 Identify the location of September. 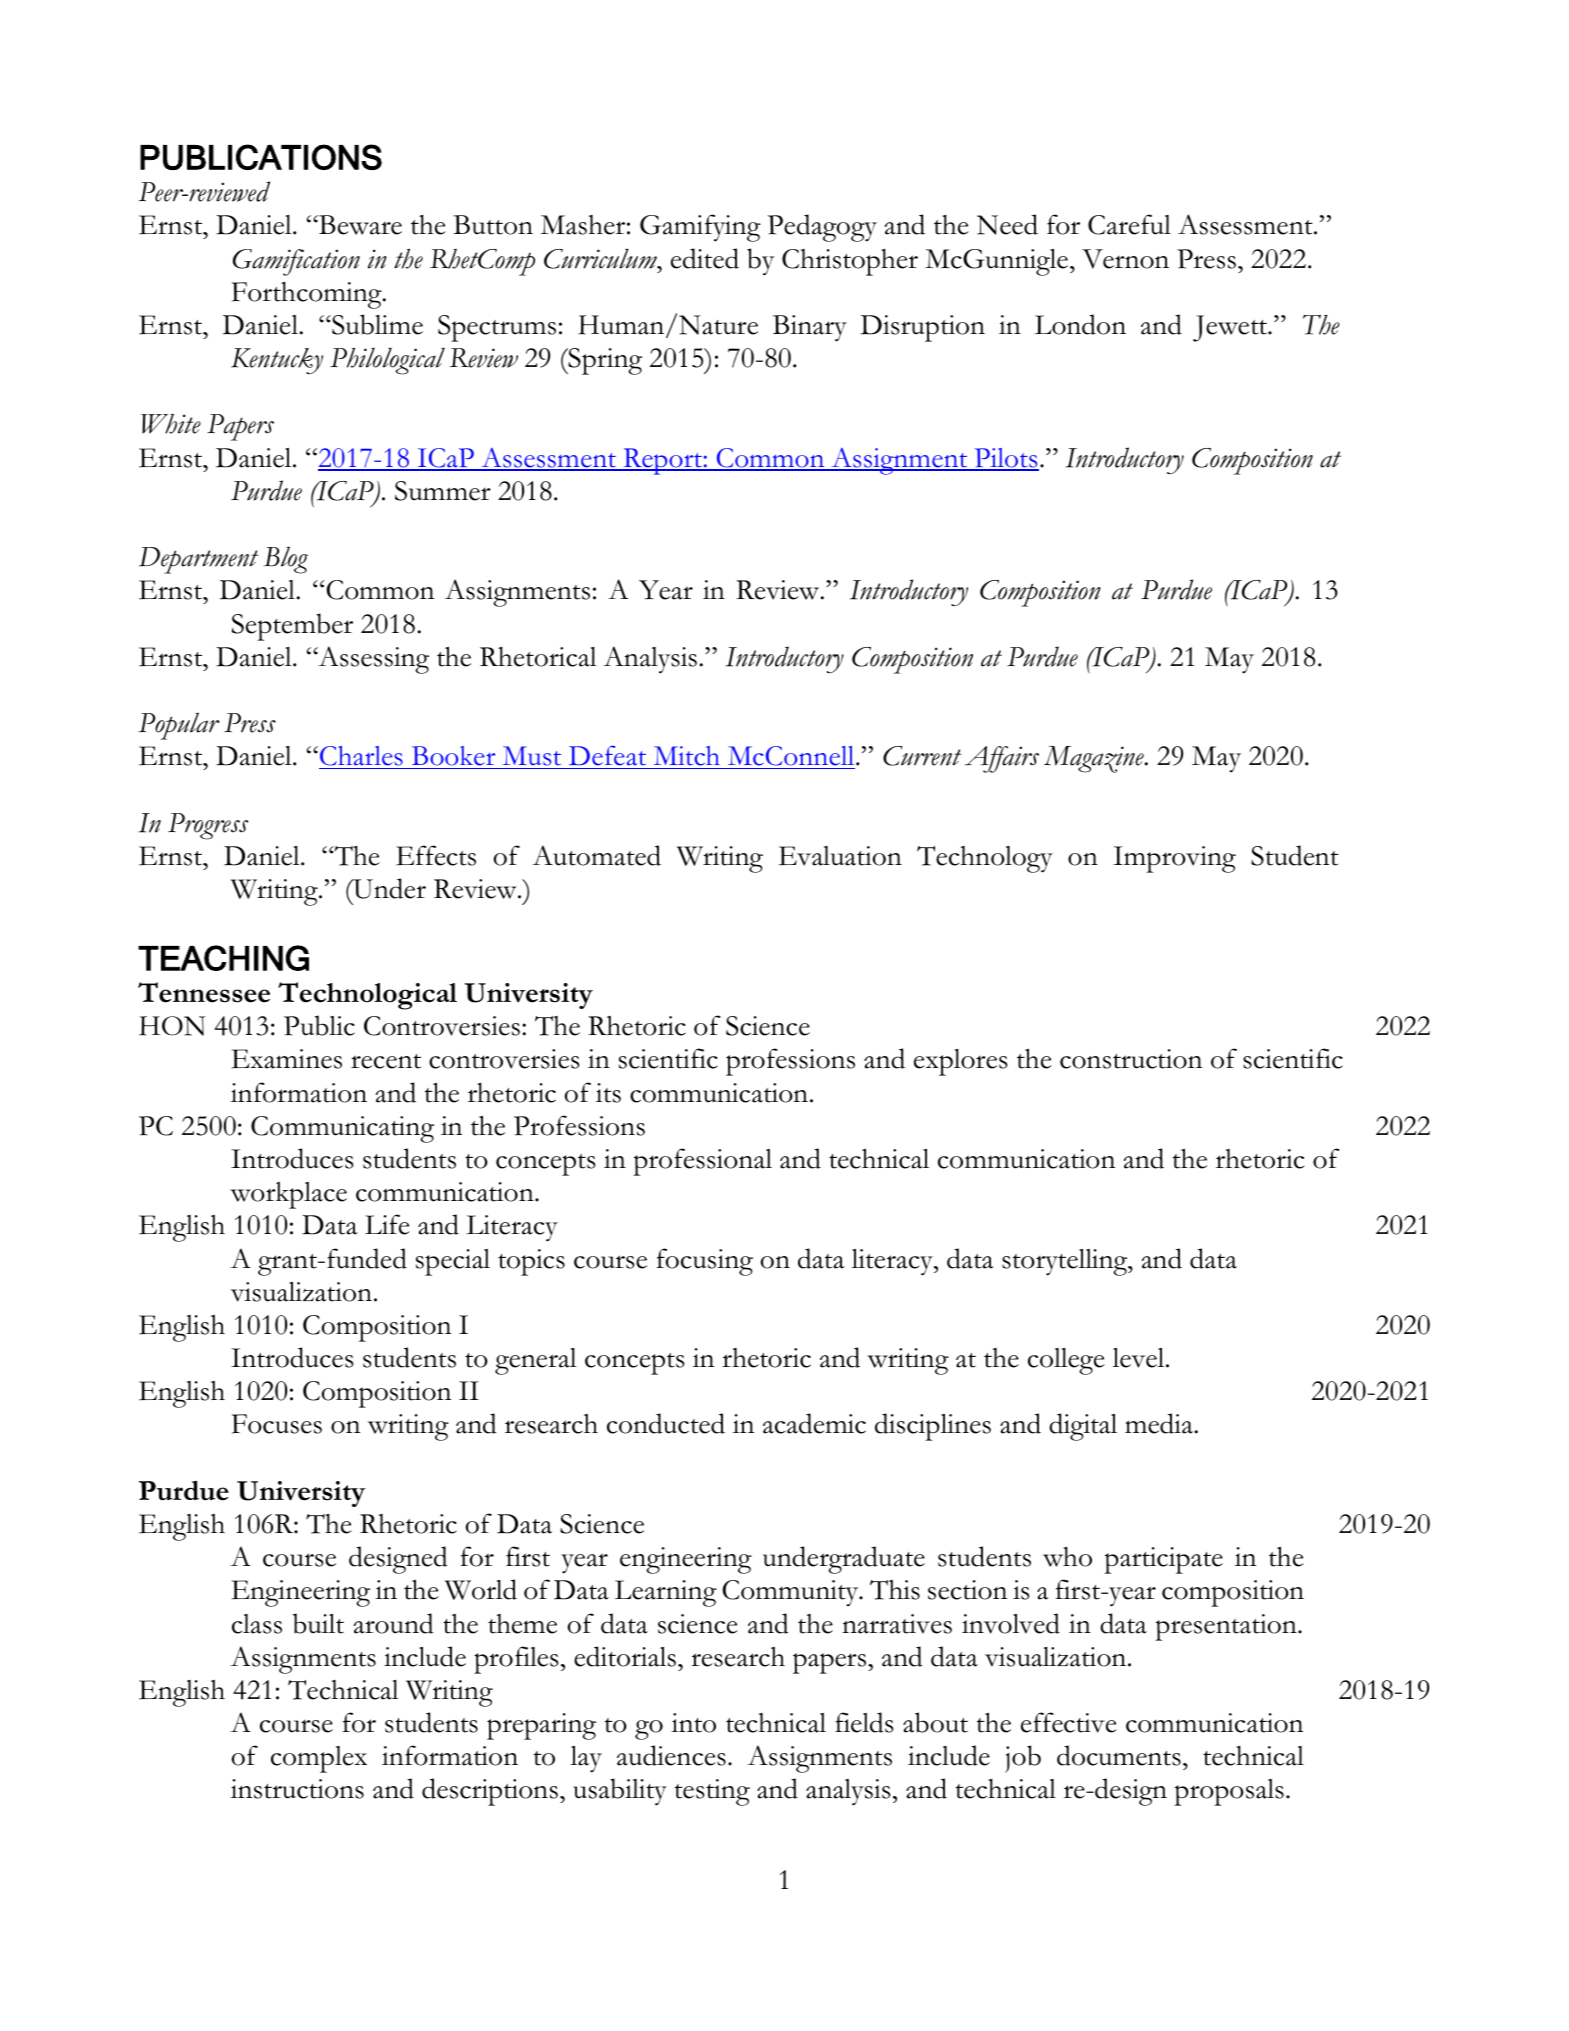
(292, 627).
